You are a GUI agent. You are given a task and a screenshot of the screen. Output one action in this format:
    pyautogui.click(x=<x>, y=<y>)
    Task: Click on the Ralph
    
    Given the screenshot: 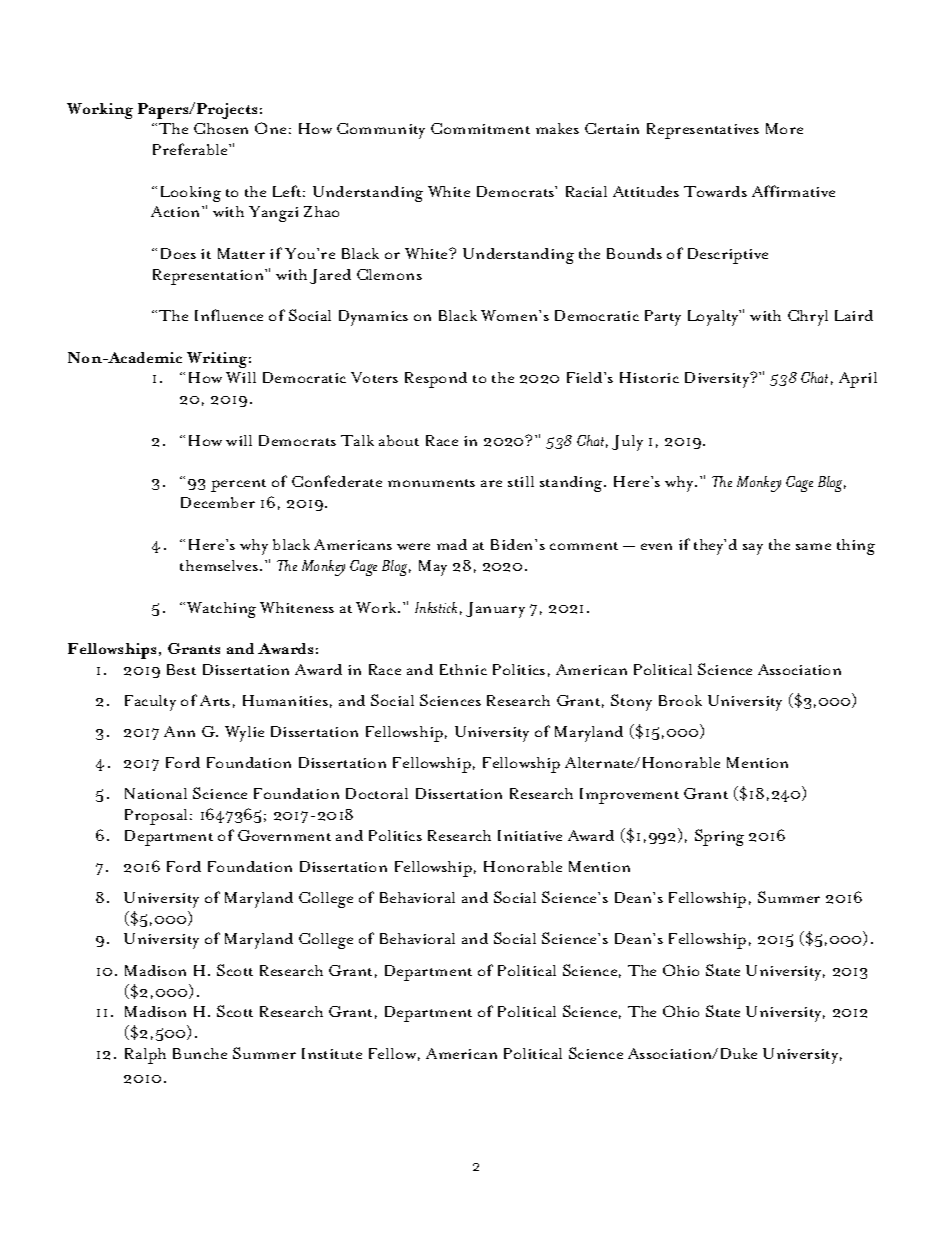 What is the action you would take?
    pyautogui.click(x=145, y=1056)
